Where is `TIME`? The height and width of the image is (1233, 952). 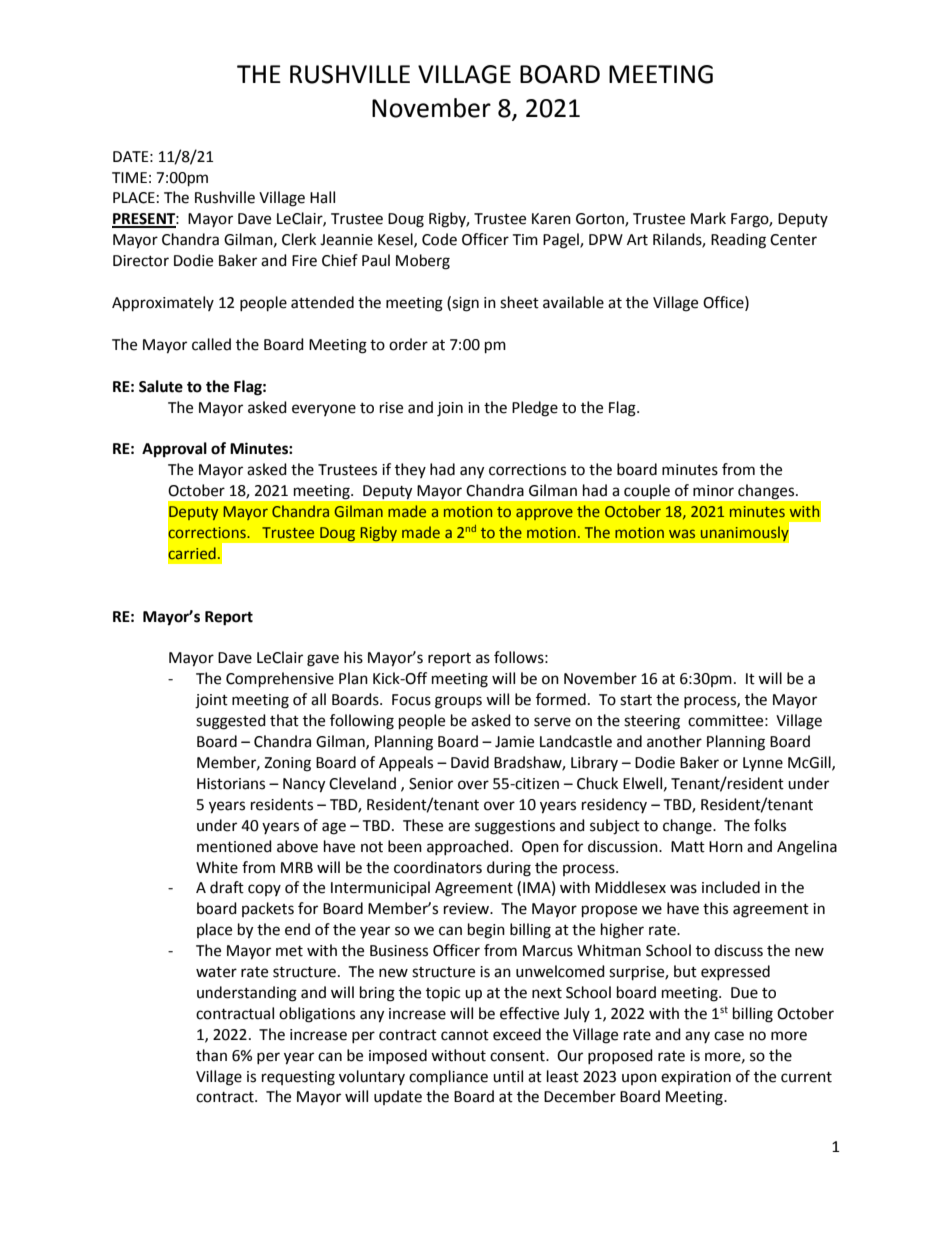
TIME is located at coordinates (129, 177).
